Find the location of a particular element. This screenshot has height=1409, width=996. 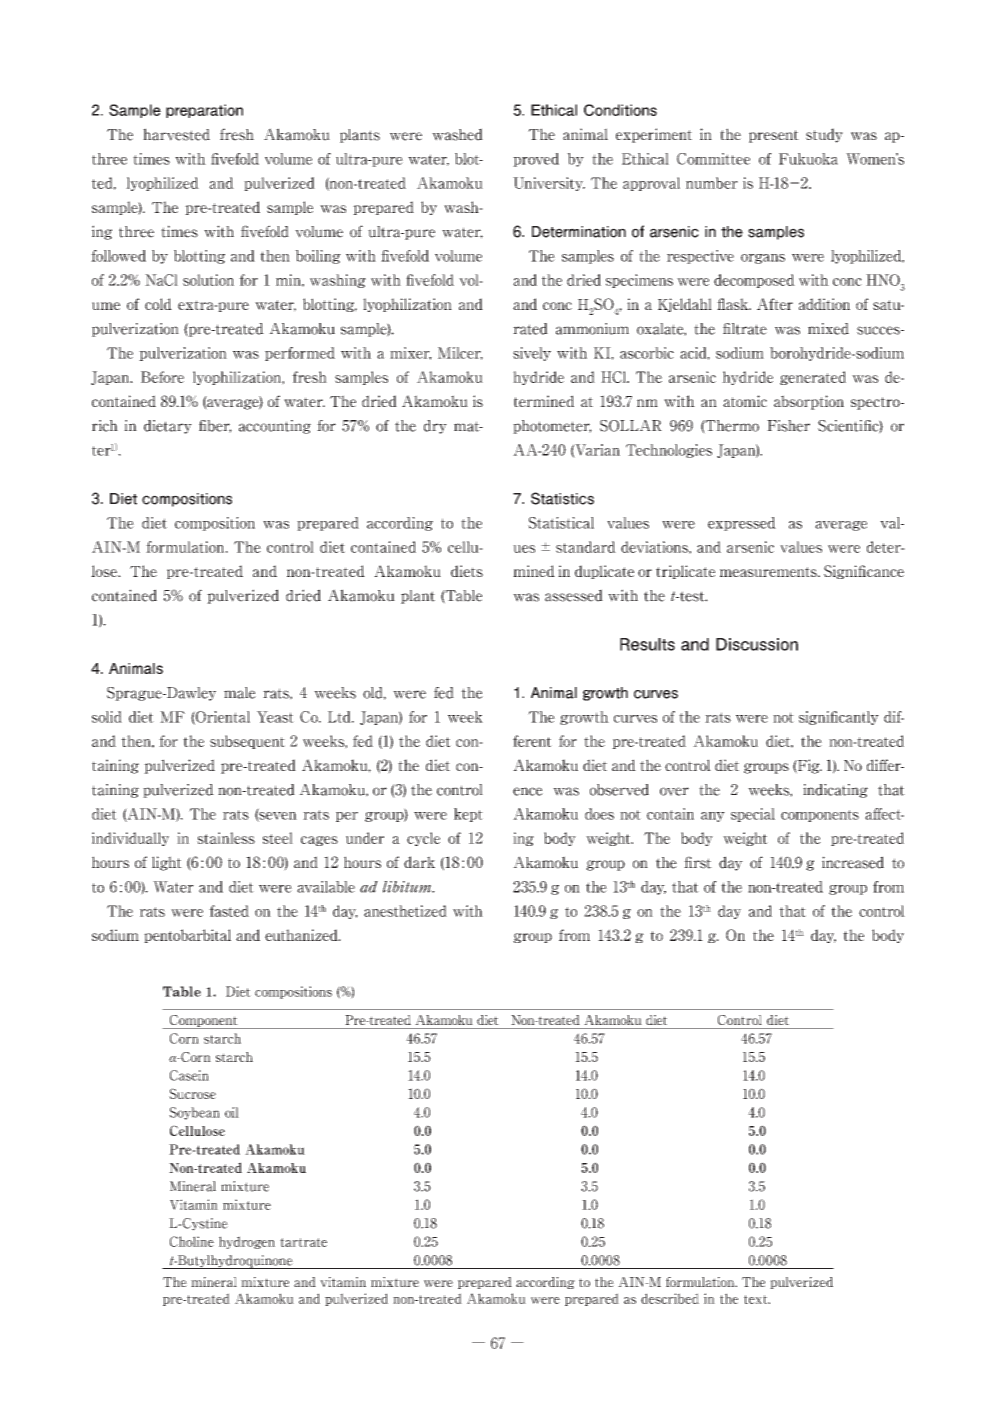

first is located at coordinates (698, 862).
